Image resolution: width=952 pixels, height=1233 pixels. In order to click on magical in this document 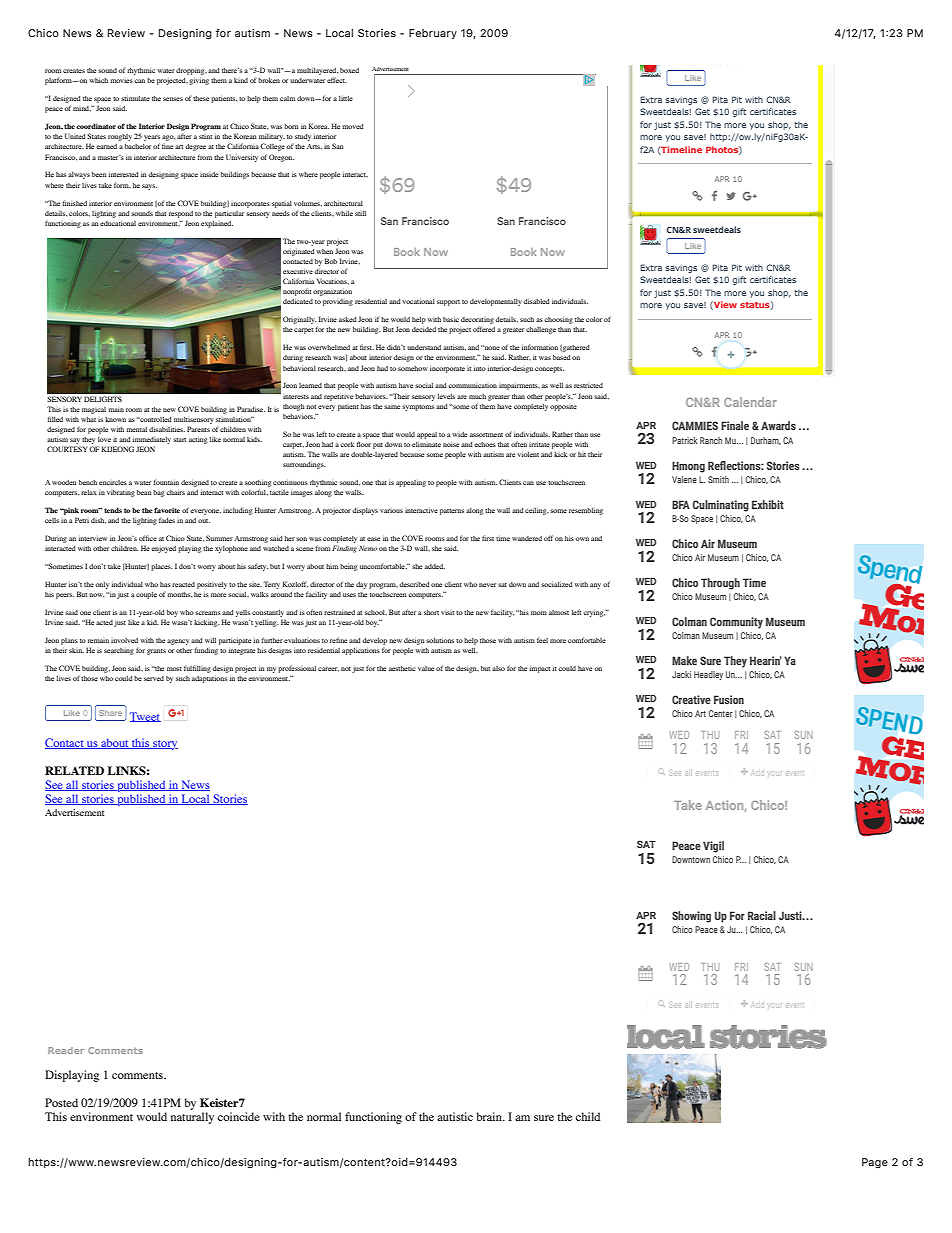, I will do `click(94, 410)`.
